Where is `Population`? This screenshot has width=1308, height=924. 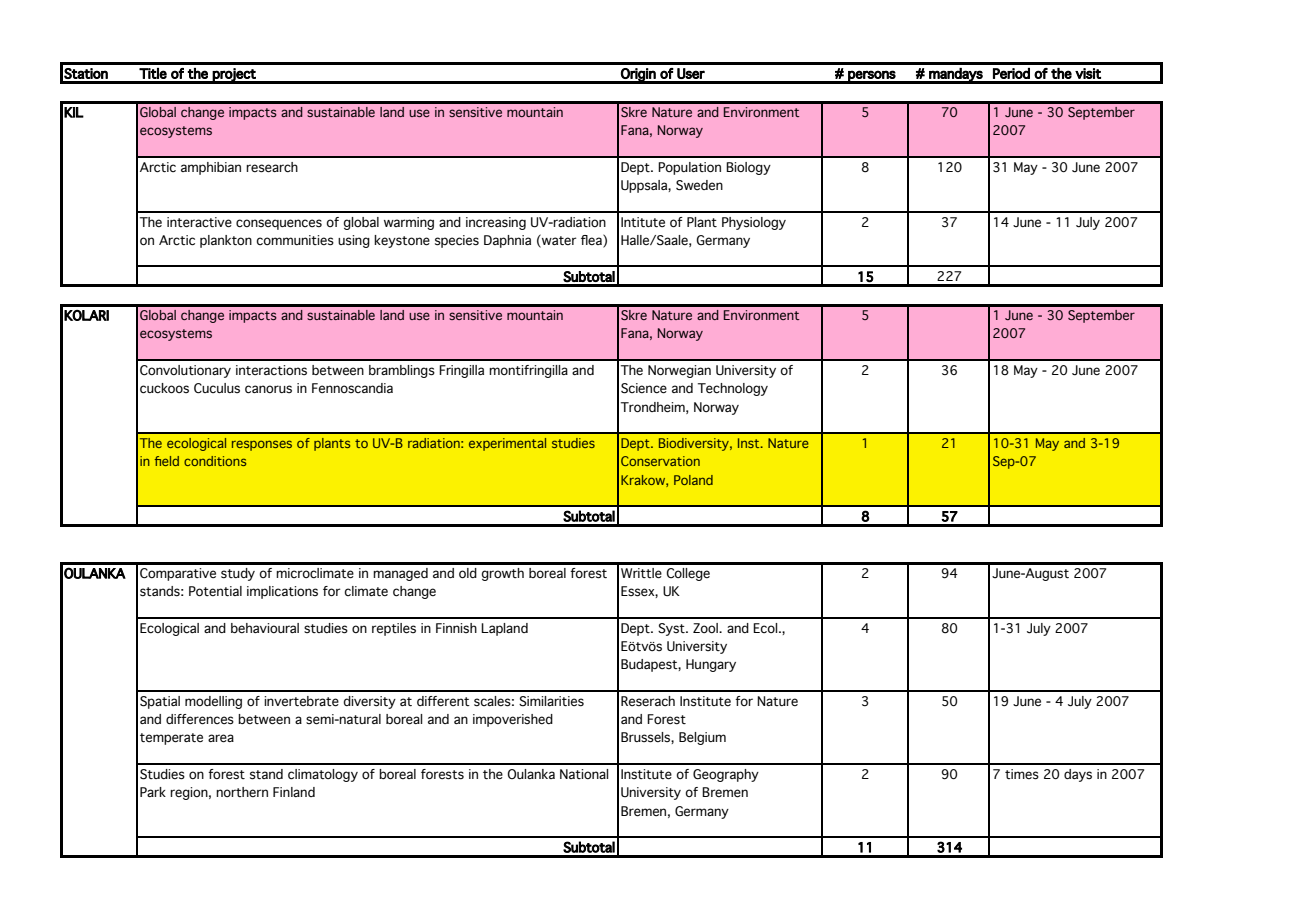 Population is located at coordinates (689, 168).
